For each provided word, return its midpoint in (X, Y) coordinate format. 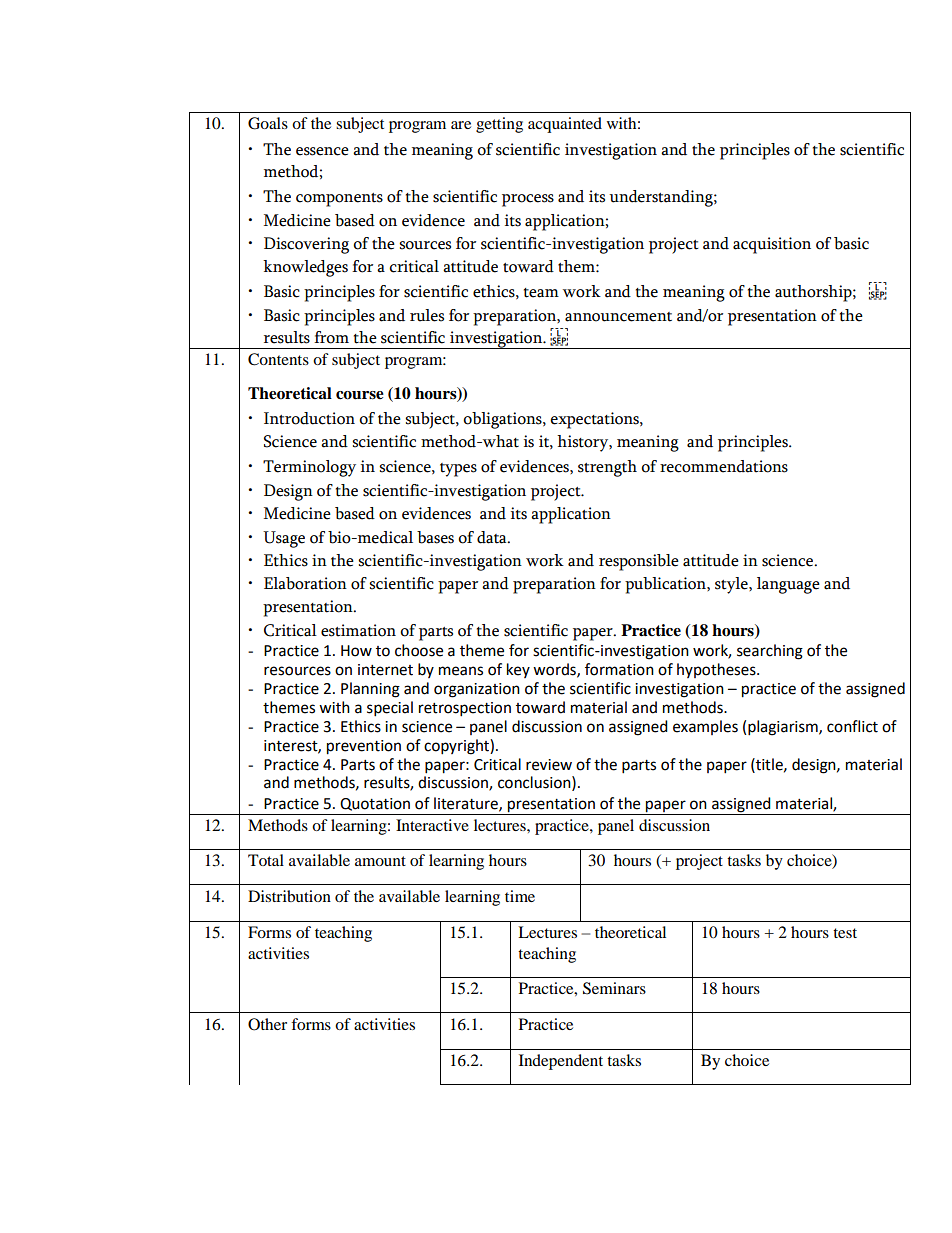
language (788, 585)
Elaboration (305, 583)
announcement (618, 317)
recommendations (724, 466)
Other (267, 1024)
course (360, 395)
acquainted (565, 125)
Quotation (375, 804)
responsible (639, 562)
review (549, 765)
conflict (852, 726)
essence (322, 151)
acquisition (772, 245)
